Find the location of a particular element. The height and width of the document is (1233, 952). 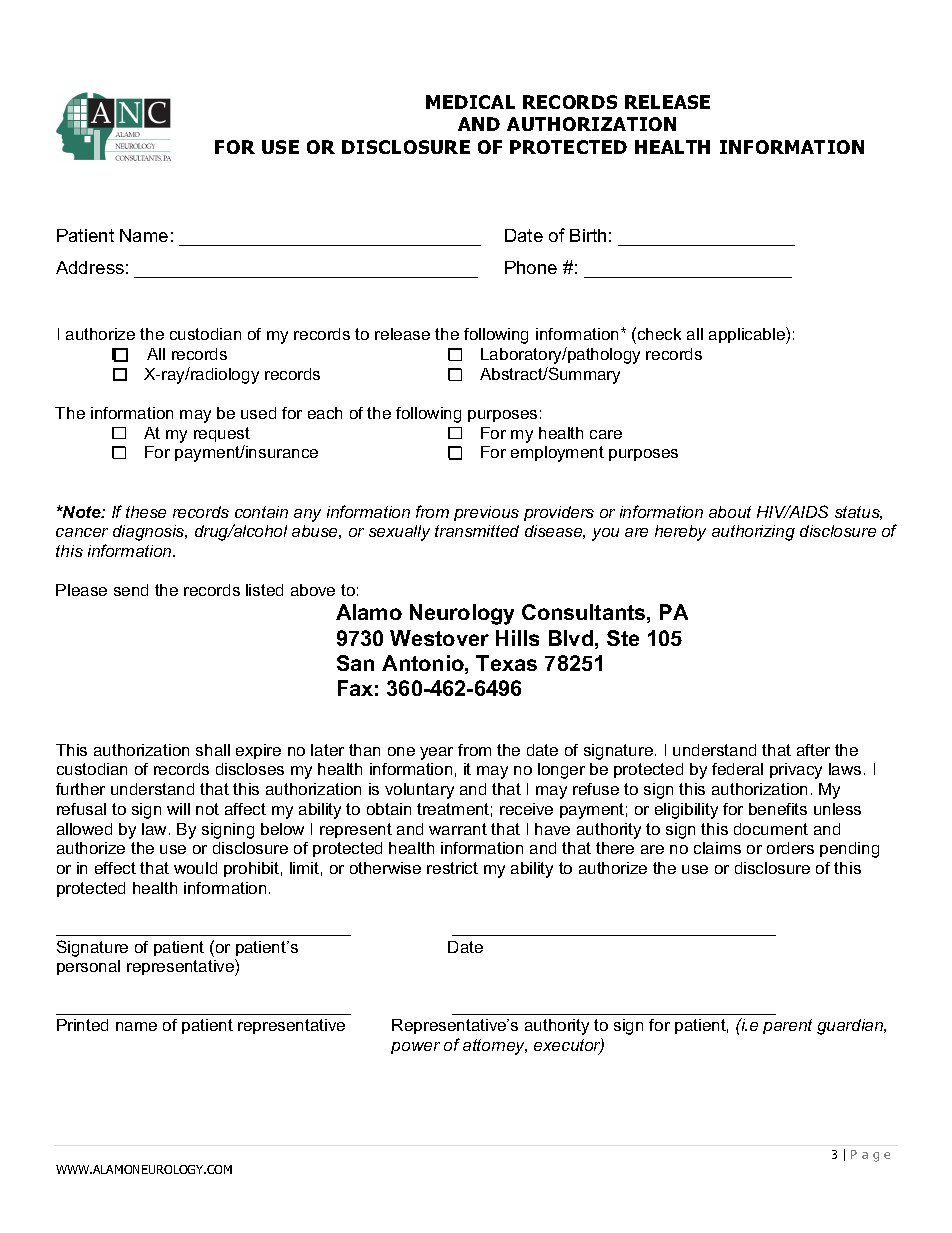

attorney is located at coordinates (495, 1047).
